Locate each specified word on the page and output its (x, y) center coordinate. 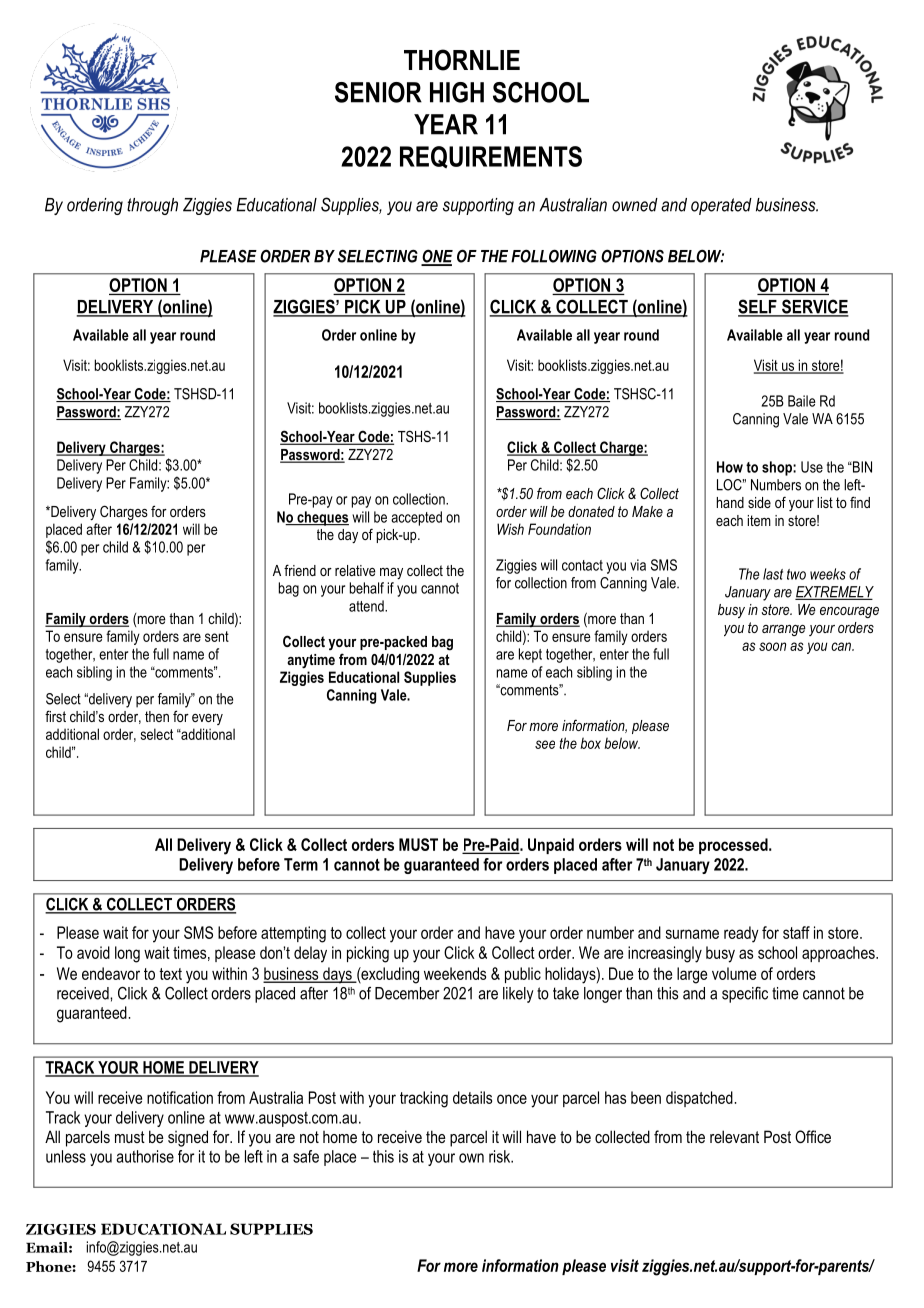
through (152, 206)
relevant (734, 1136)
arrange (784, 630)
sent (217, 636)
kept (530, 655)
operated (721, 206)
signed (188, 1138)
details (472, 1097)
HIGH (457, 92)
